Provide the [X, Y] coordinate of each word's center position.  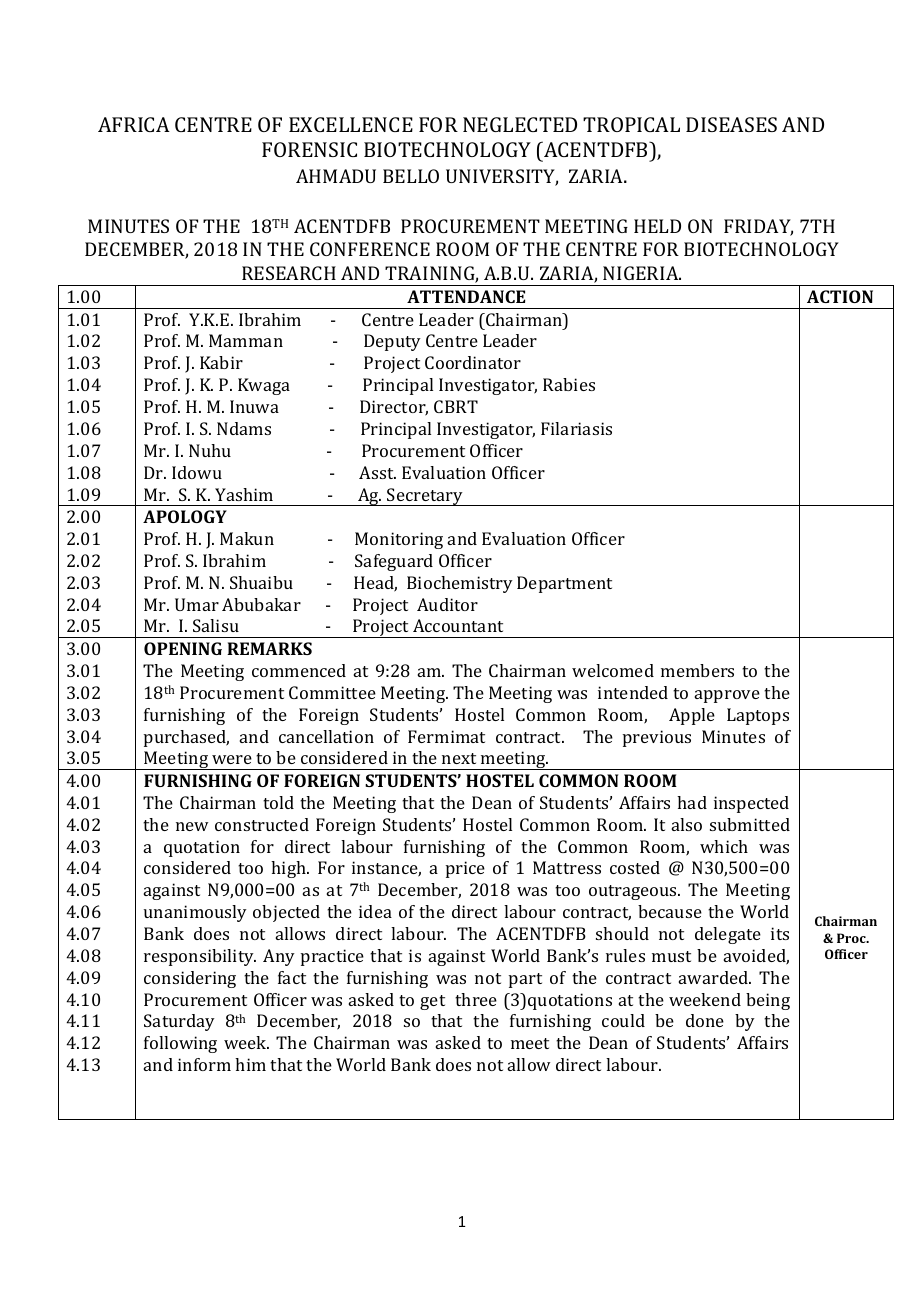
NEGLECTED [520, 124]
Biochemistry [460, 584]
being [768, 1001]
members [697, 670]
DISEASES [731, 124]
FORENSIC [309, 149]
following [180, 1044]
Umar [197, 604]
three [476, 999]
